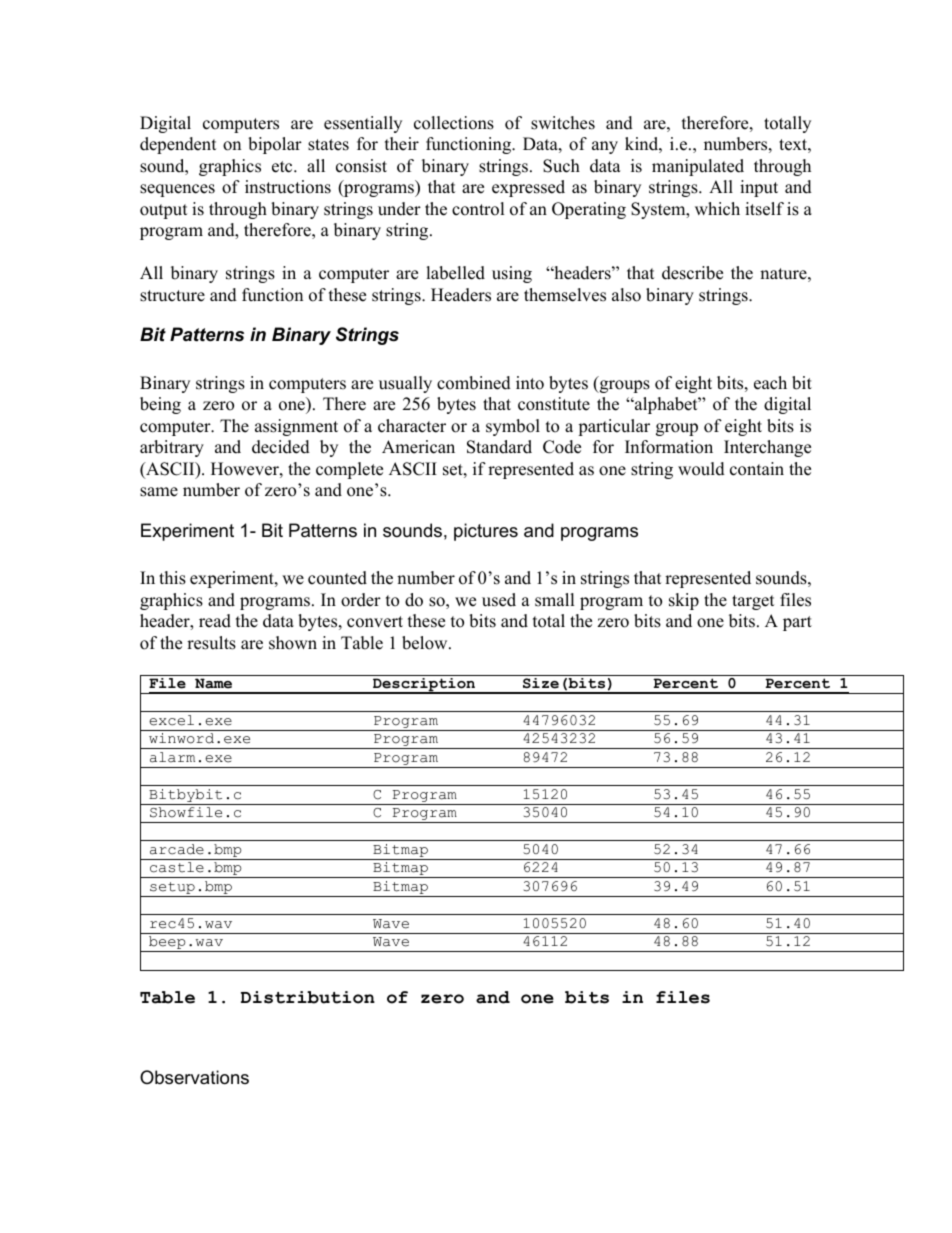  Describe the element at coordinates (194, 1077) in the page. I see `Observations` at that location.
